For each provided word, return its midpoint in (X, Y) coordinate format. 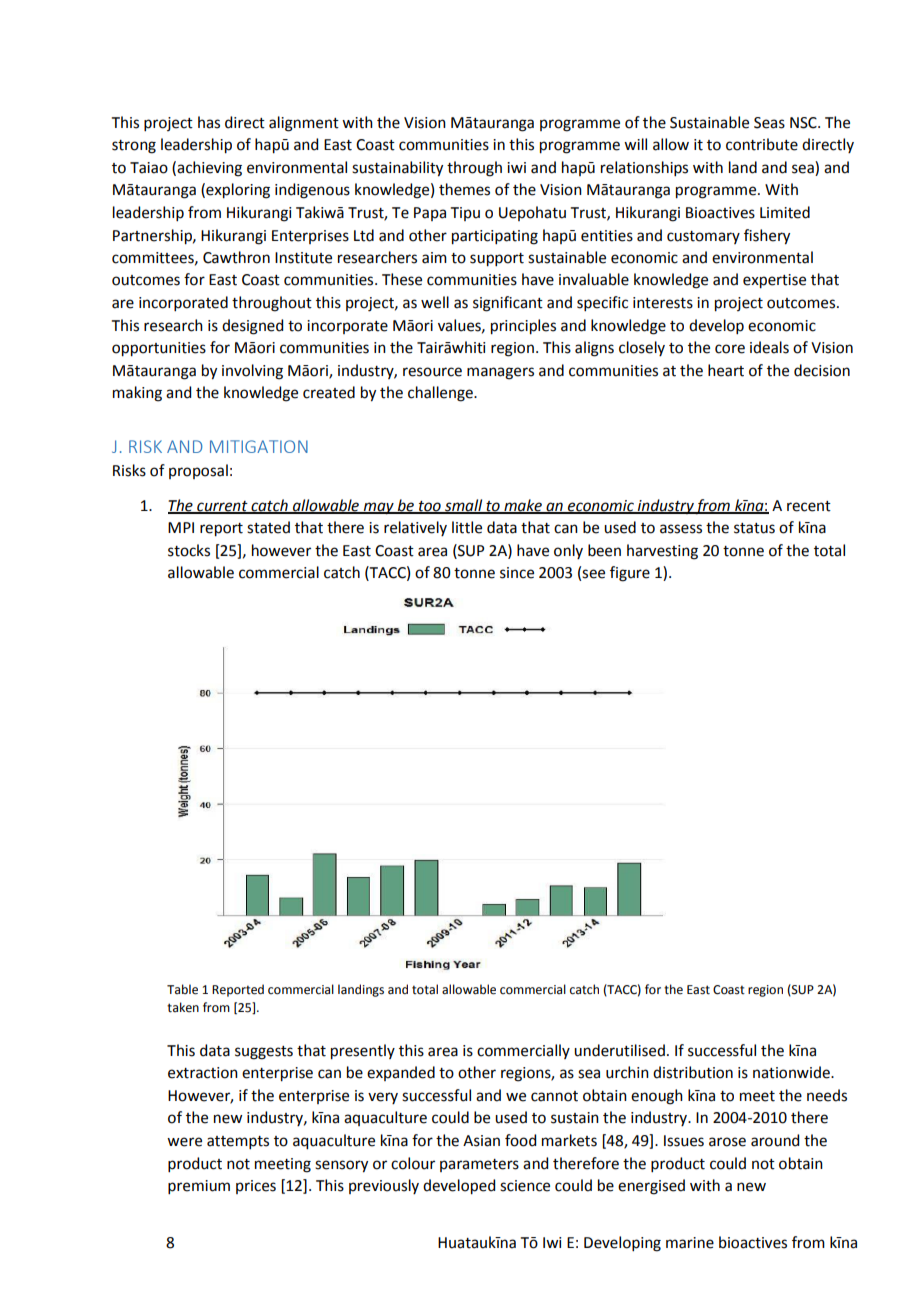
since (517, 573)
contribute (762, 144)
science (525, 1186)
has (209, 122)
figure (630, 574)
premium (199, 1187)
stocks (189, 550)
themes (464, 189)
